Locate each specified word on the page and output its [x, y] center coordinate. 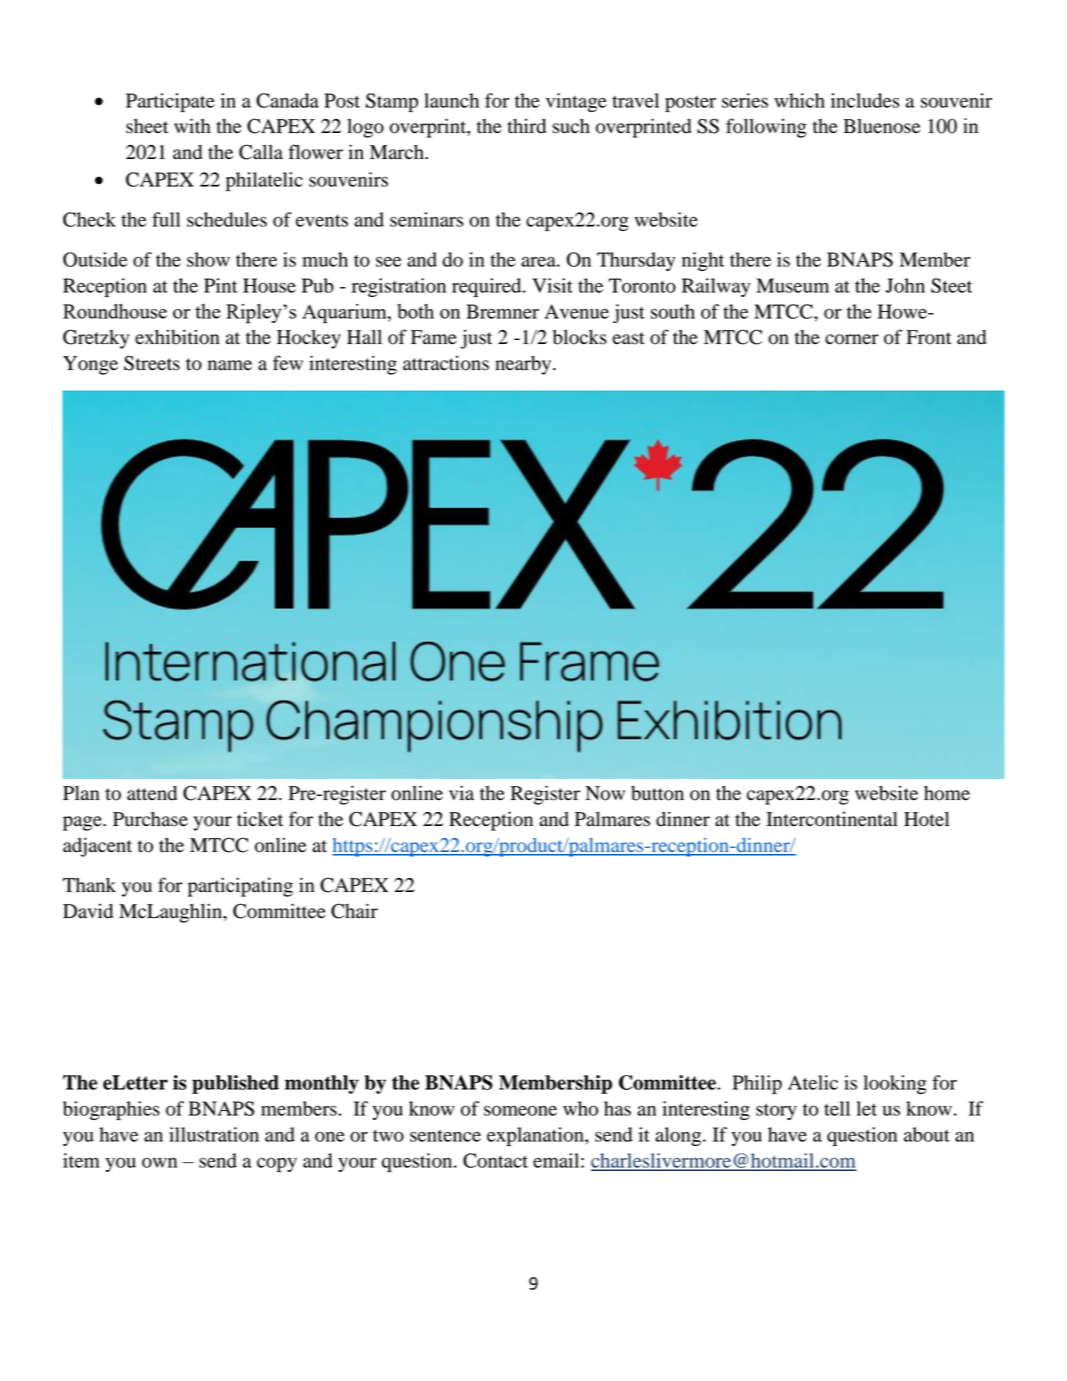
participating [240, 887]
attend [152, 793]
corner [852, 339]
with [192, 126]
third [526, 126]
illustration [214, 1134]
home [947, 793]
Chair [354, 911]
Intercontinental [832, 819]
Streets [152, 363]
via [461, 793]
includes [865, 100]
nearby [524, 365]
